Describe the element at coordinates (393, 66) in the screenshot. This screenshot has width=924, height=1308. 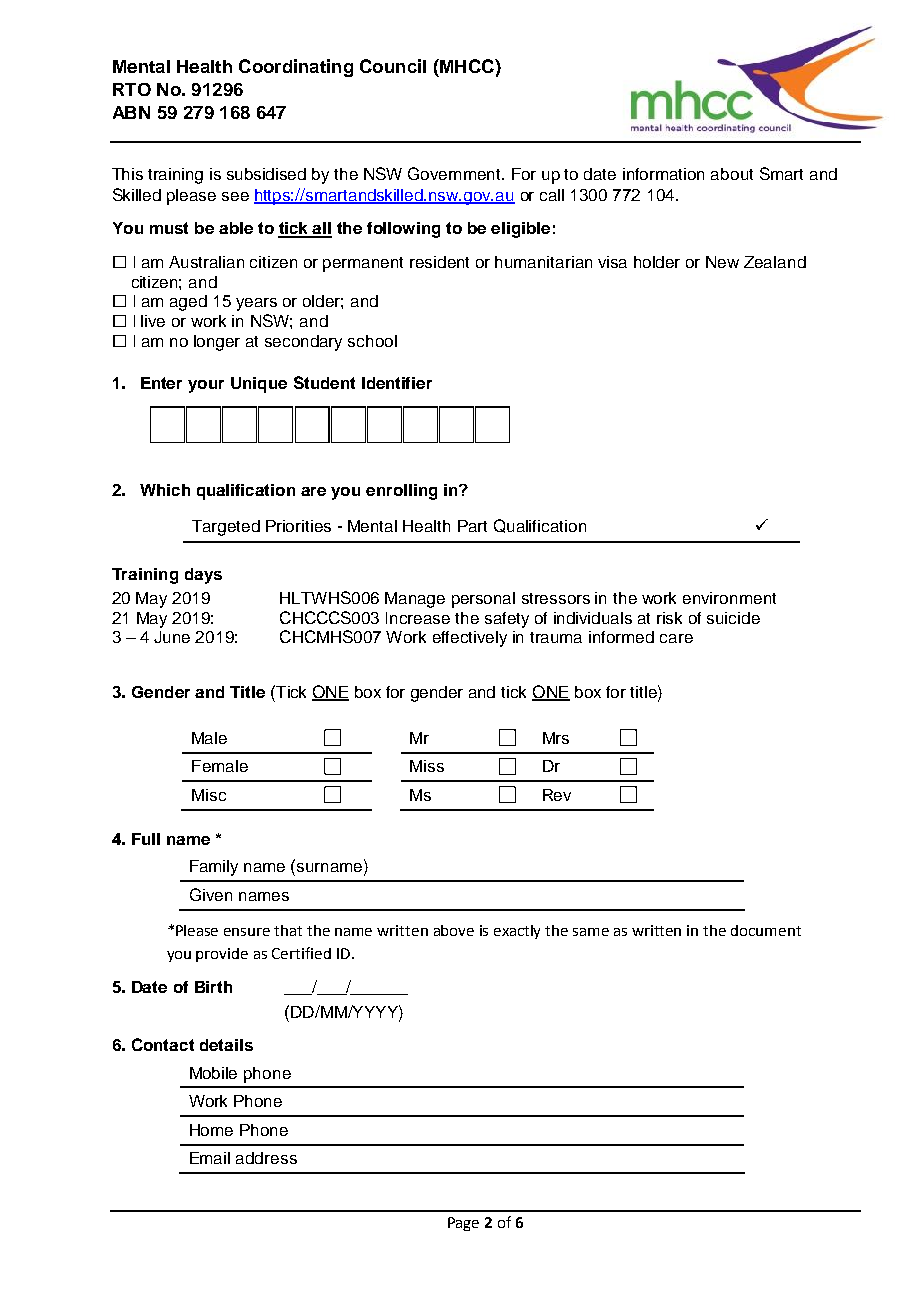
I see `Council` at that location.
